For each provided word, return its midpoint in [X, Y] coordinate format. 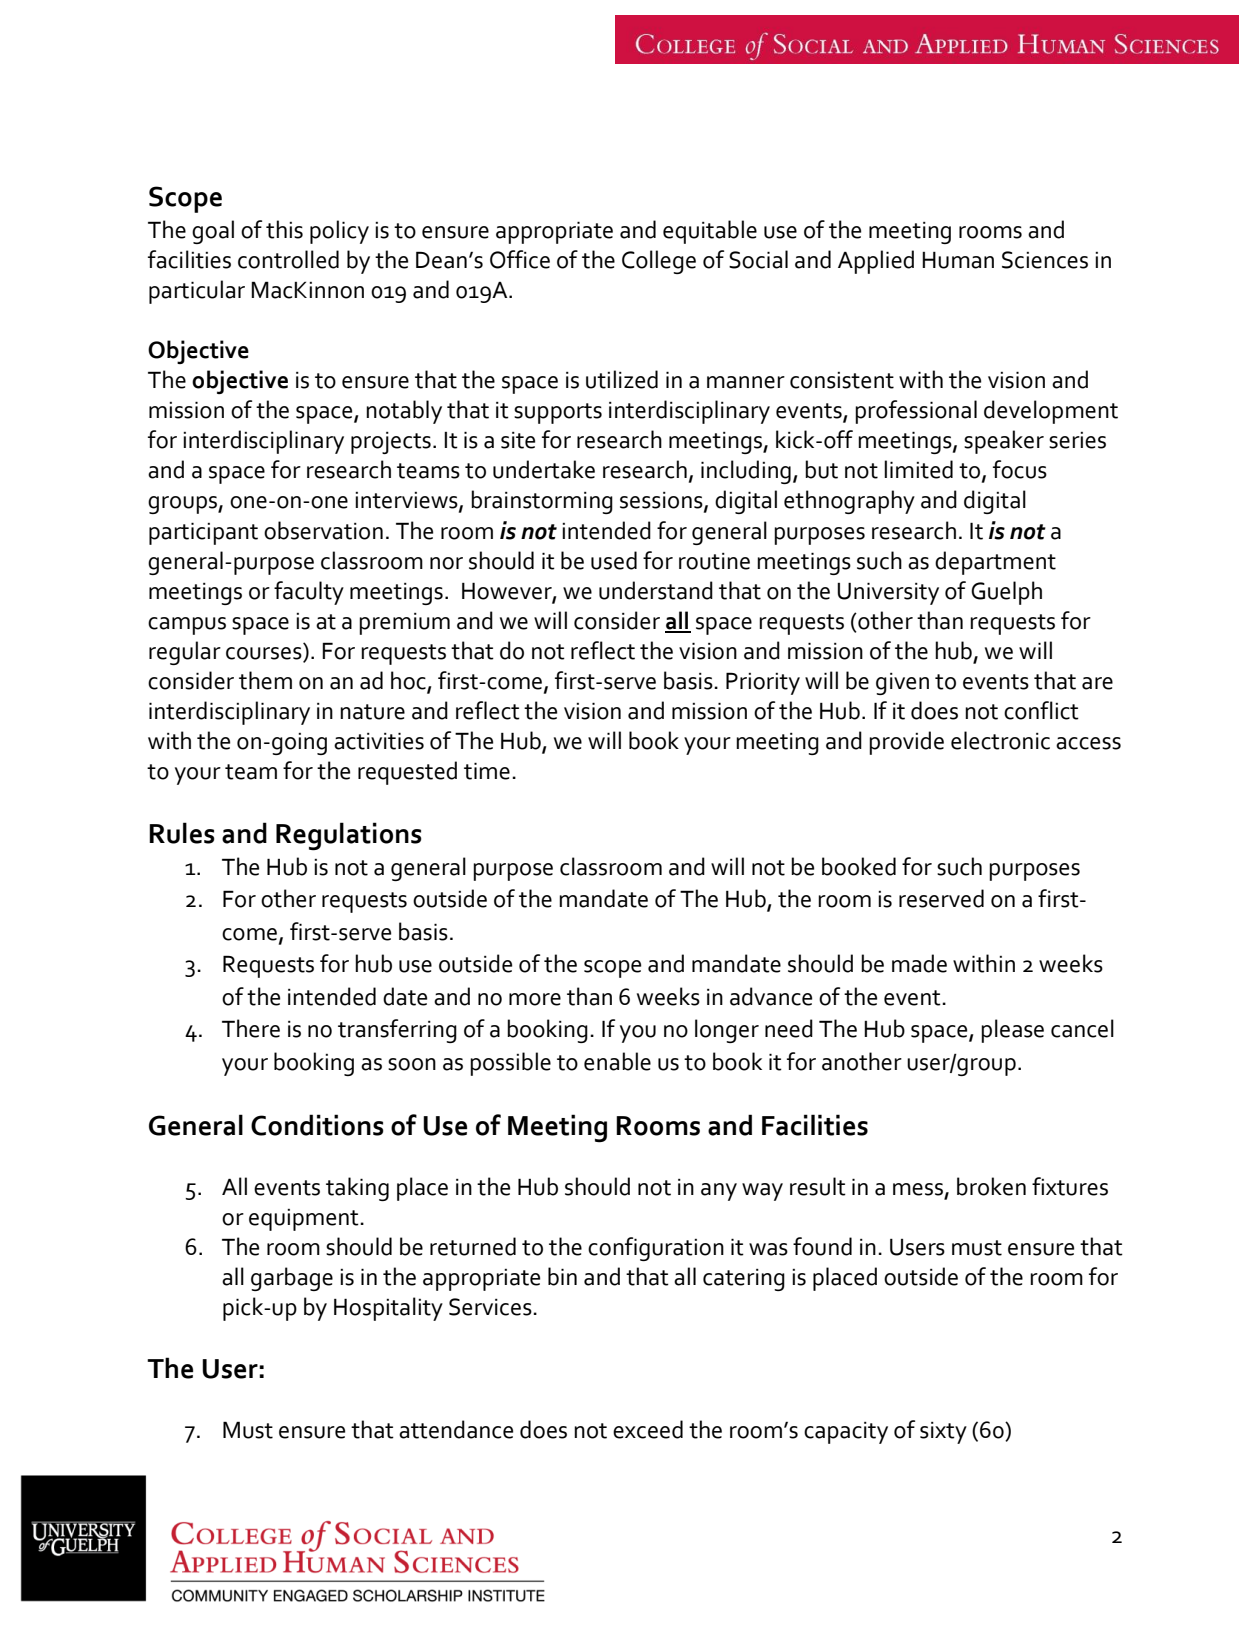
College [659, 262]
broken [991, 1186]
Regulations [349, 836]
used [614, 560]
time [487, 771]
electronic [1000, 740]
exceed [648, 1429]
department [995, 563]
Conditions [317, 1125]
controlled [288, 259]
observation [323, 530]
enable [617, 1061]
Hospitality [388, 1309]
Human [958, 260]
